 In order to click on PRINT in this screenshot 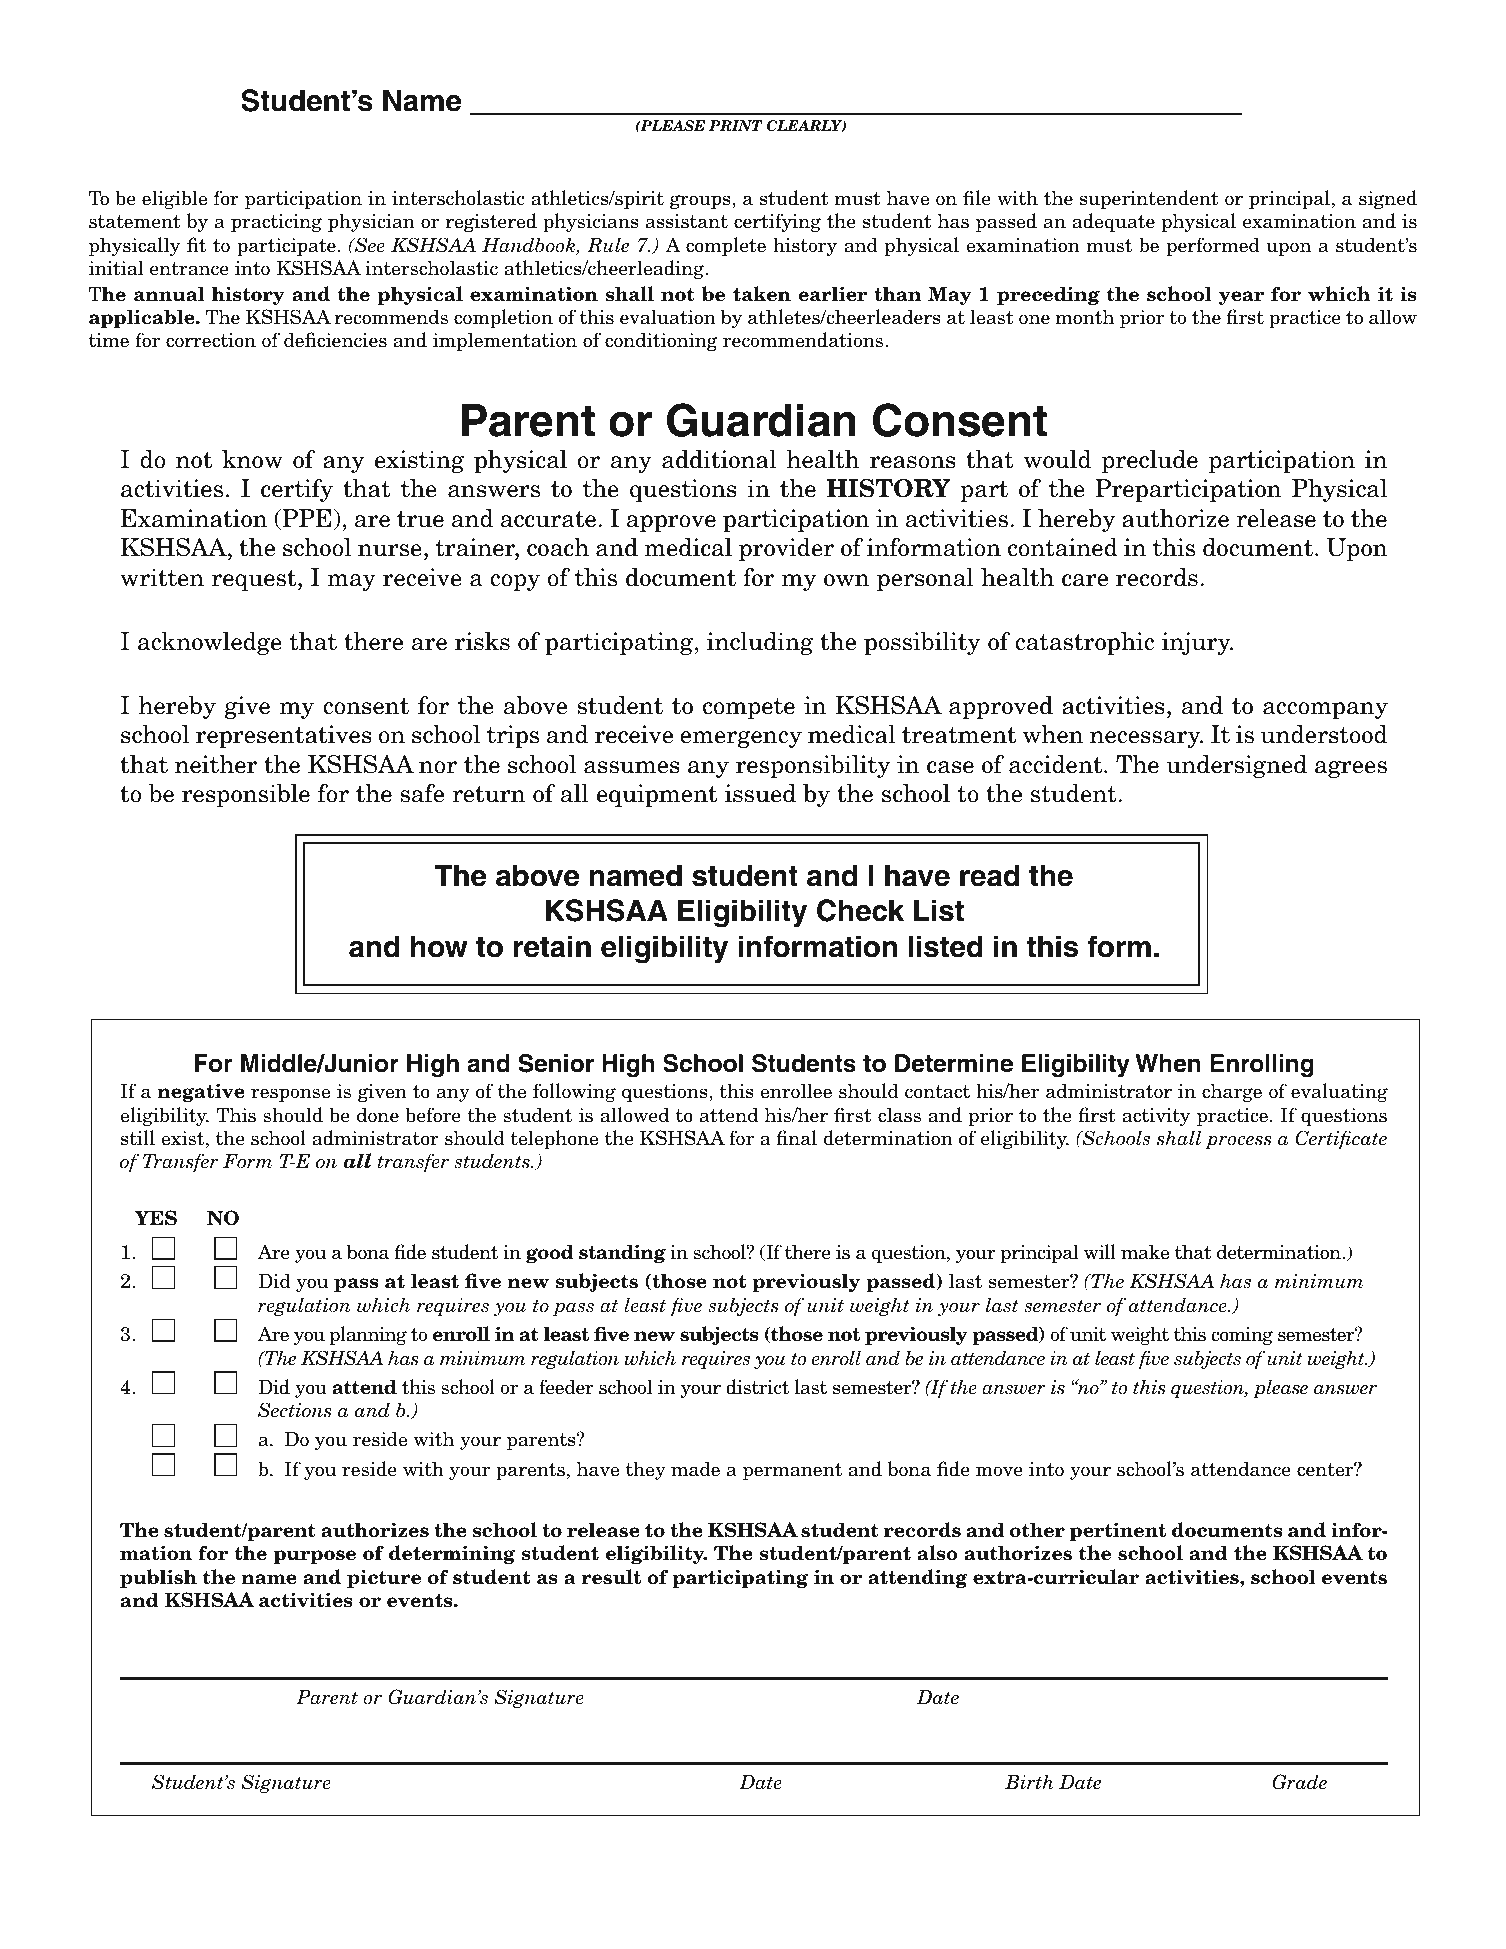, I will do `click(736, 126)`.
